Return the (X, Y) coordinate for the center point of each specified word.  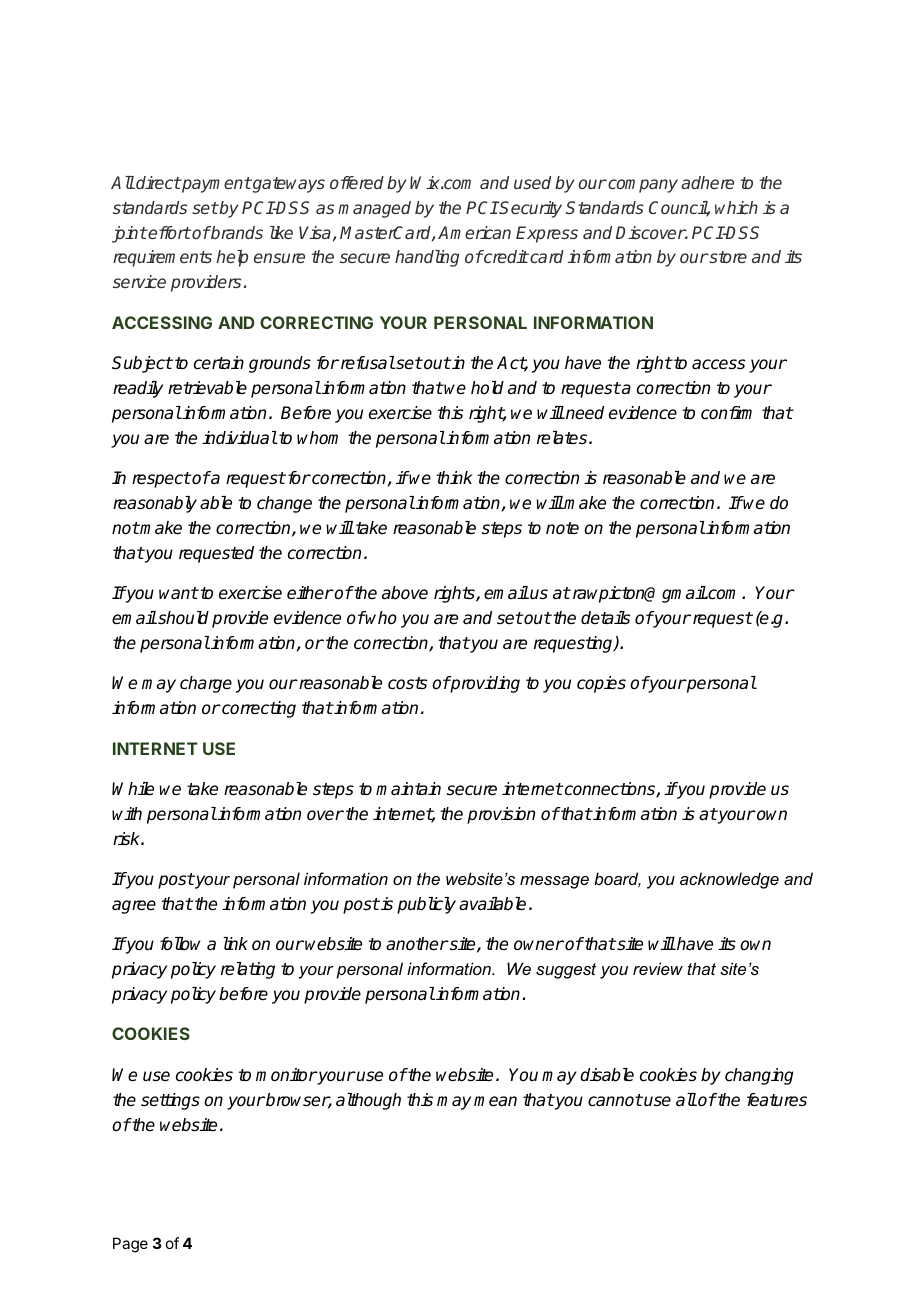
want (178, 593)
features (777, 1100)
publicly (426, 905)
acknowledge (729, 880)
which (736, 207)
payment (216, 185)
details (605, 618)
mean (495, 1101)
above (405, 593)
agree (134, 907)
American (474, 232)
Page (130, 1245)
